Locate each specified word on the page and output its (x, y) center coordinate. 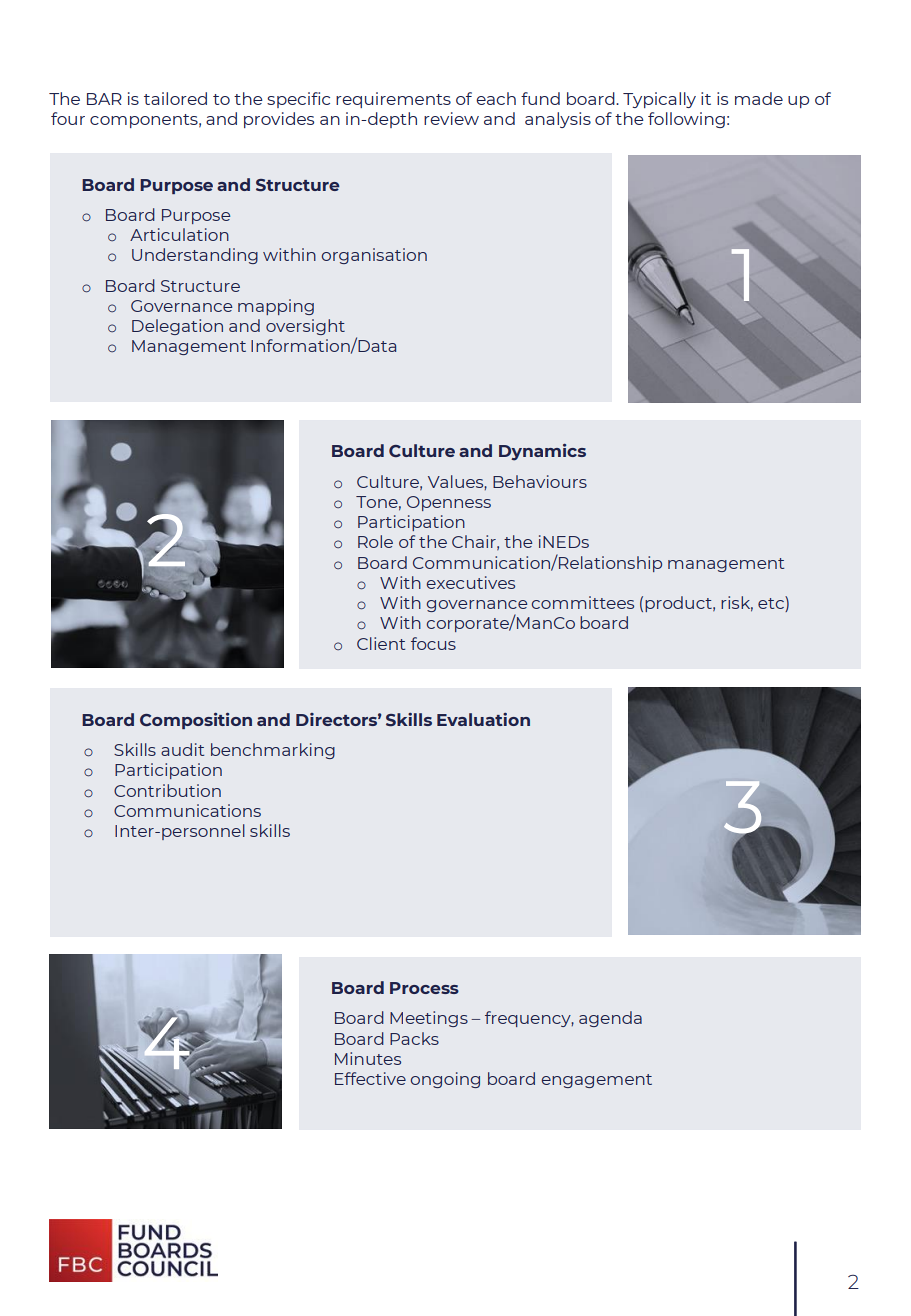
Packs (414, 1038)
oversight (305, 327)
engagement (596, 1081)
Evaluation (483, 719)
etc (772, 604)
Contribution (167, 790)
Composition (196, 721)
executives (470, 582)
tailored (175, 98)
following (686, 120)
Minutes (368, 1058)
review (451, 118)
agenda (610, 1019)
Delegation (177, 327)
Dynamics (542, 452)
